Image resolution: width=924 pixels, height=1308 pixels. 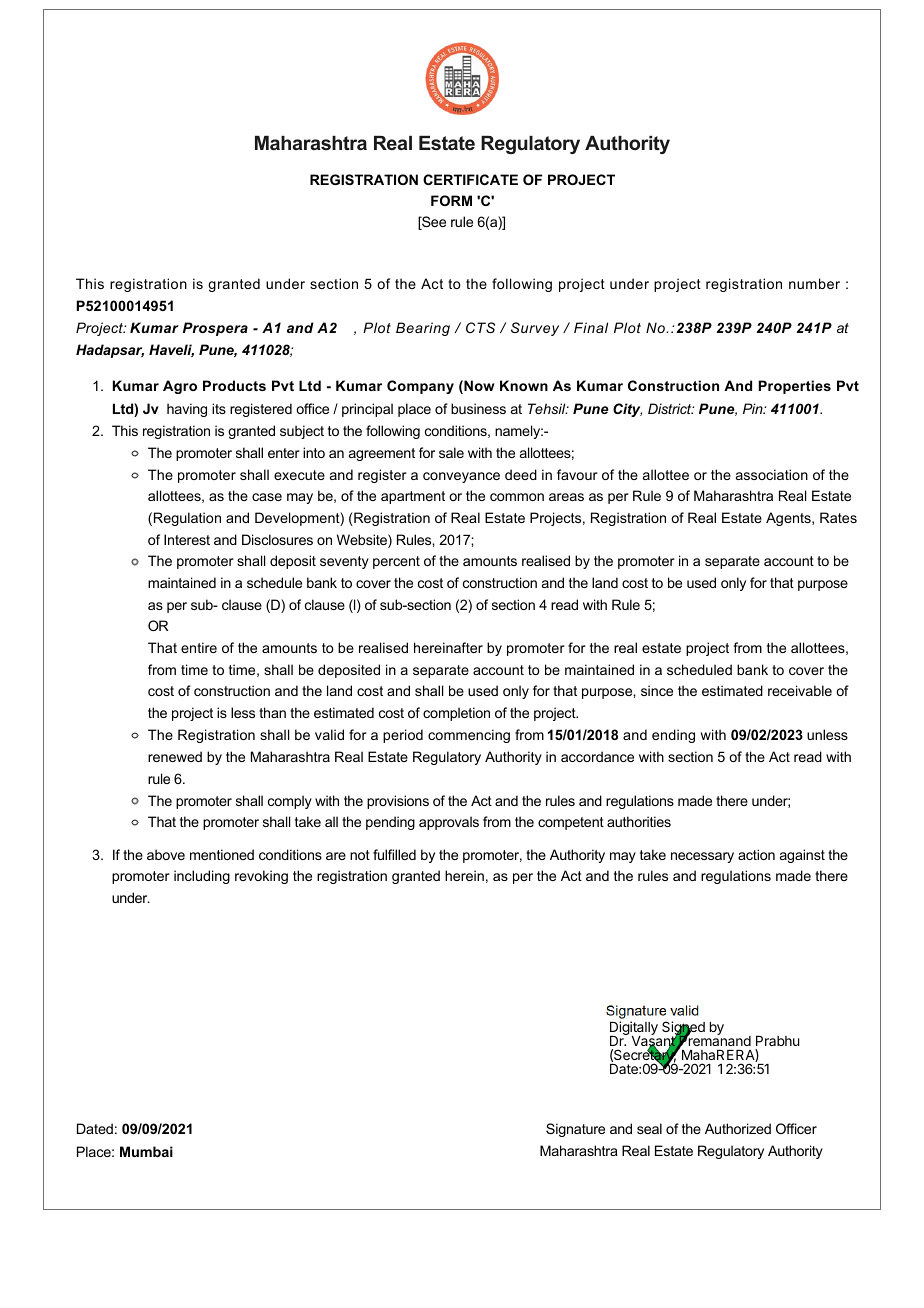 What do you see at coordinates (814, 283) in the screenshot?
I see `number` at bounding box center [814, 283].
